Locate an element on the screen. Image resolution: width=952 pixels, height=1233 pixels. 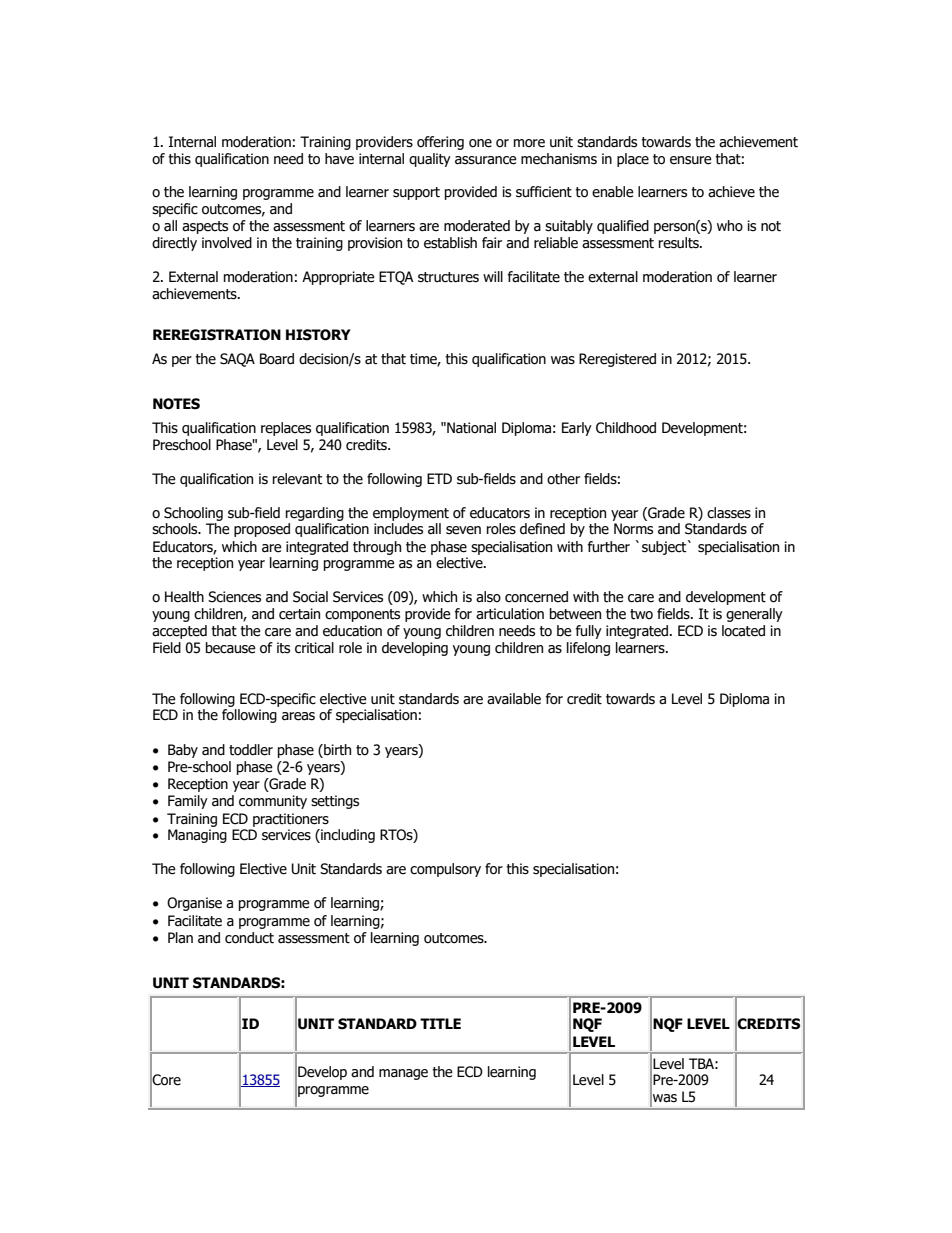
Managing is located at coordinates (197, 836).
